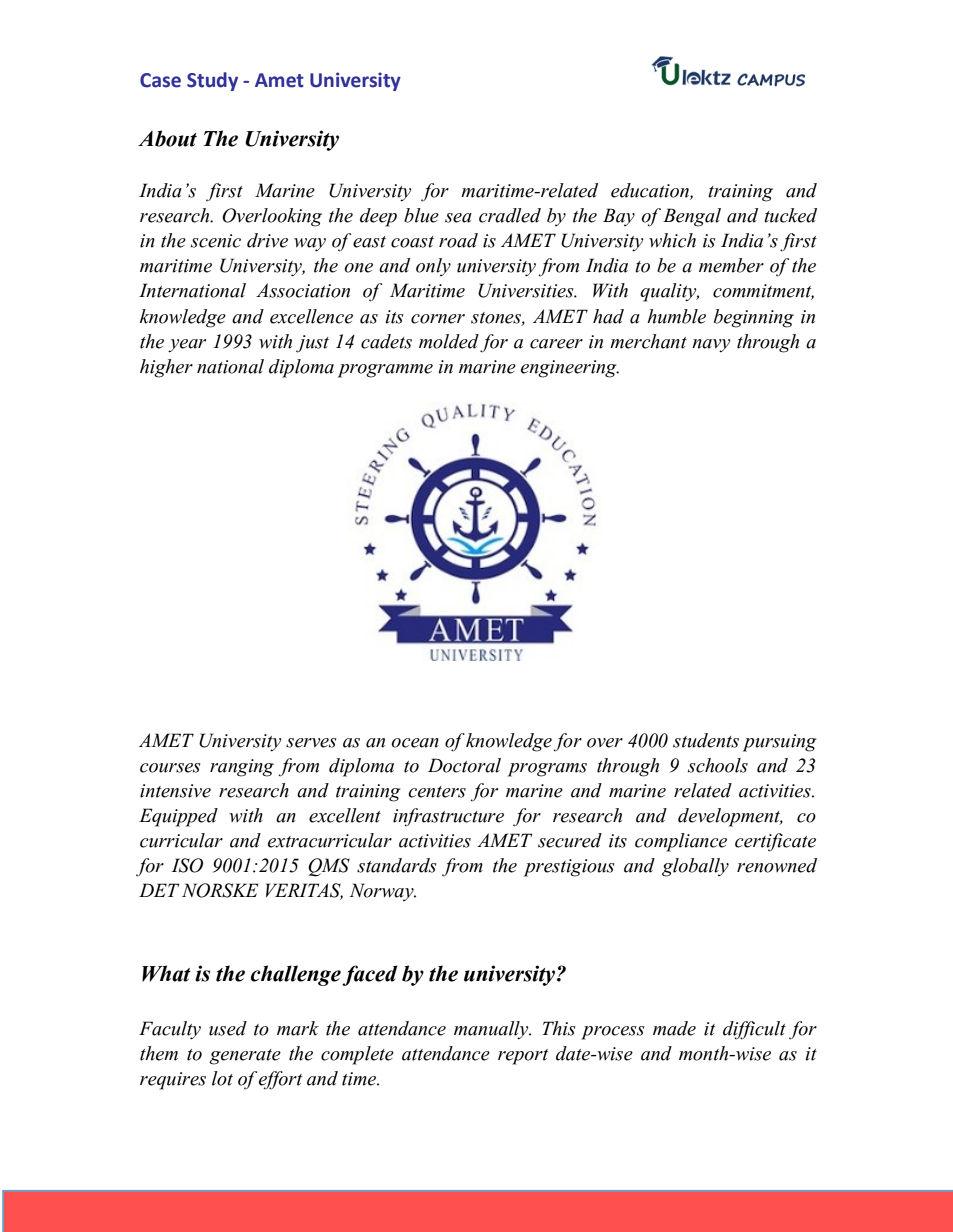 Image resolution: width=953 pixels, height=1232 pixels. Describe the element at coordinates (245, 1057) in the document. I see `generate` at that location.
